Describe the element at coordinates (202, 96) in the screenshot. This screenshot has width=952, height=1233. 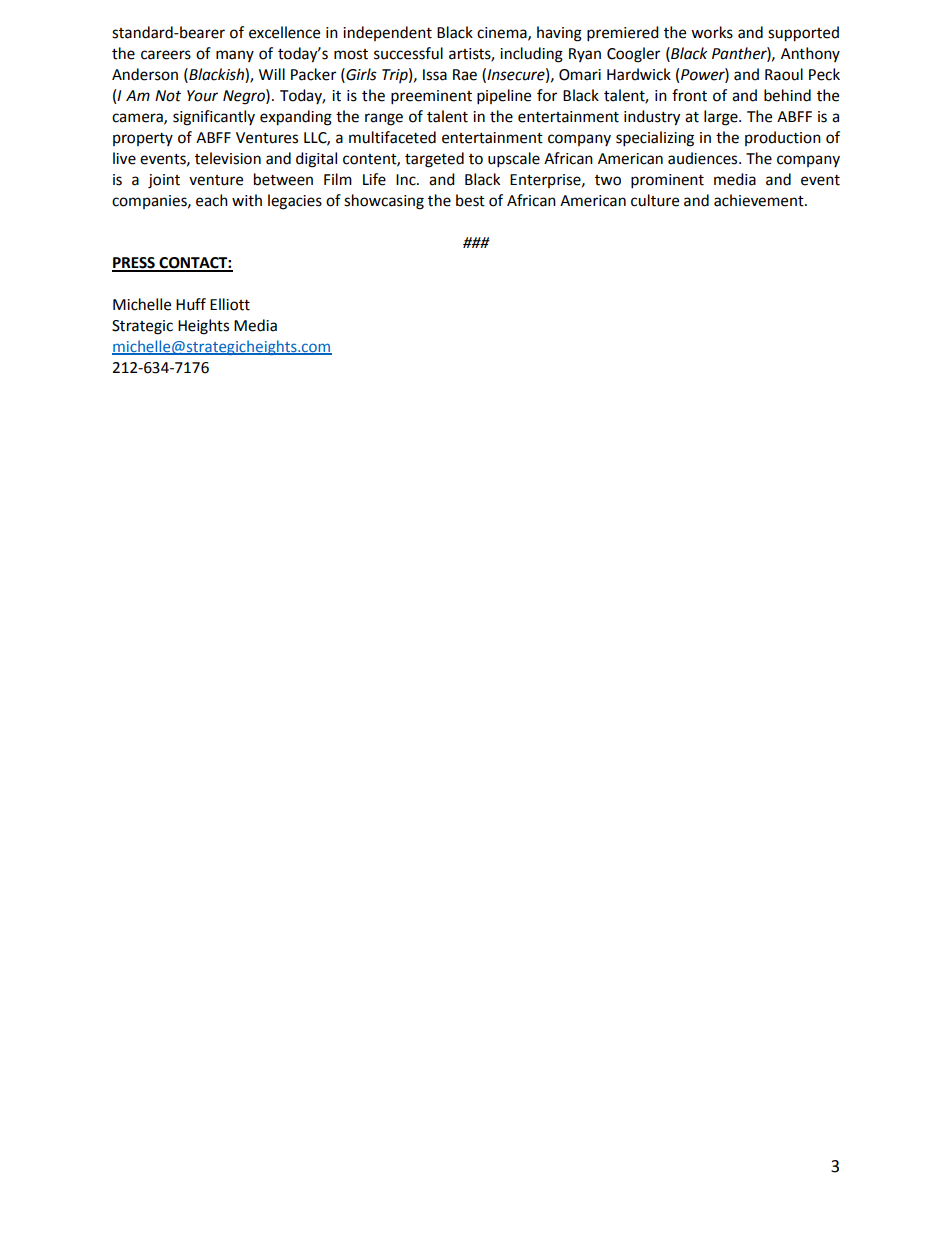
I see `Your` at that location.
